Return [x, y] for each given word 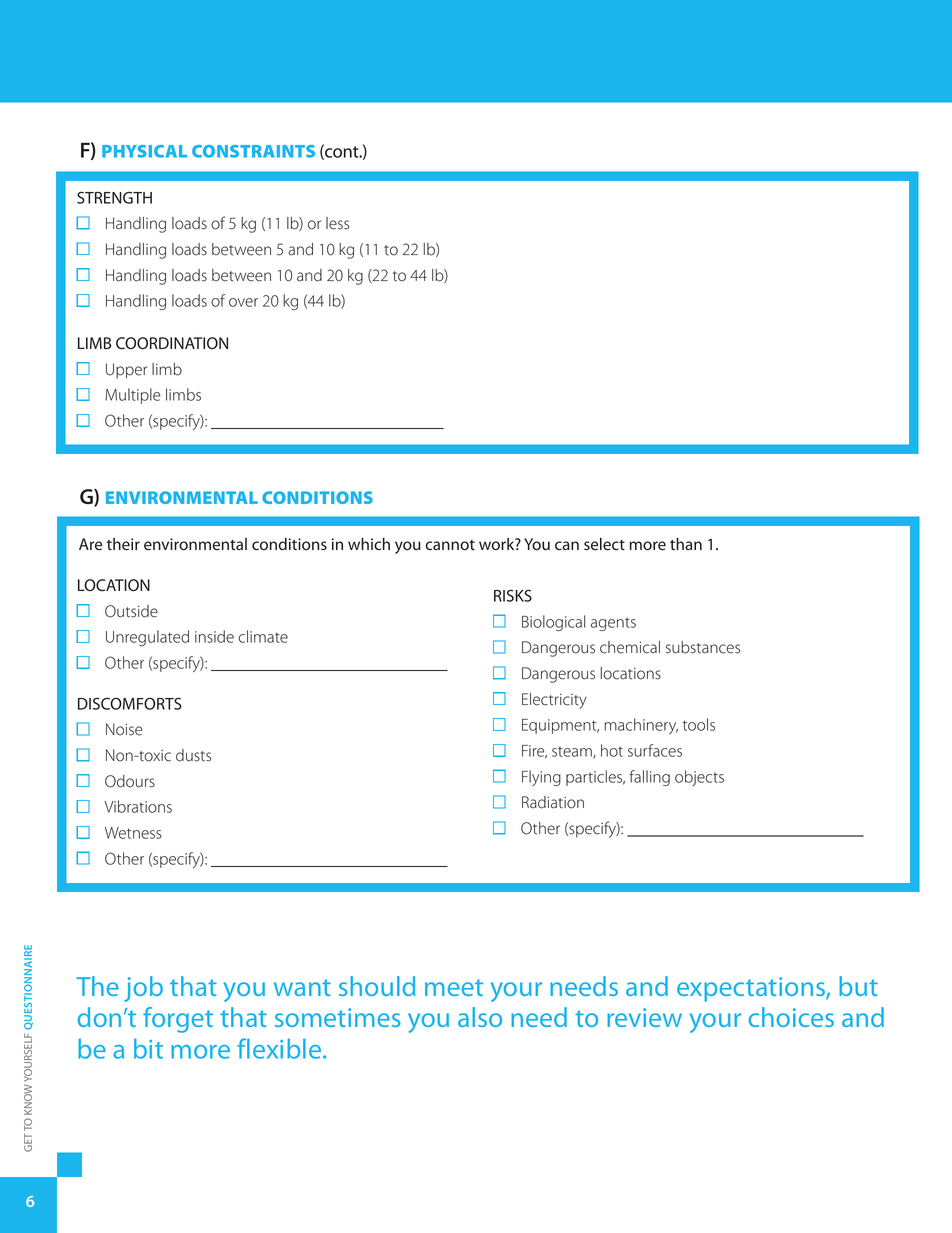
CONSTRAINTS [253, 151]
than [686, 544]
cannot [450, 545]
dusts [193, 755]
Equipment [560, 726]
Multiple [133, 396]
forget [178, 1020]
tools [699, 724]
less [337, 223]
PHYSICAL [144, 151]
